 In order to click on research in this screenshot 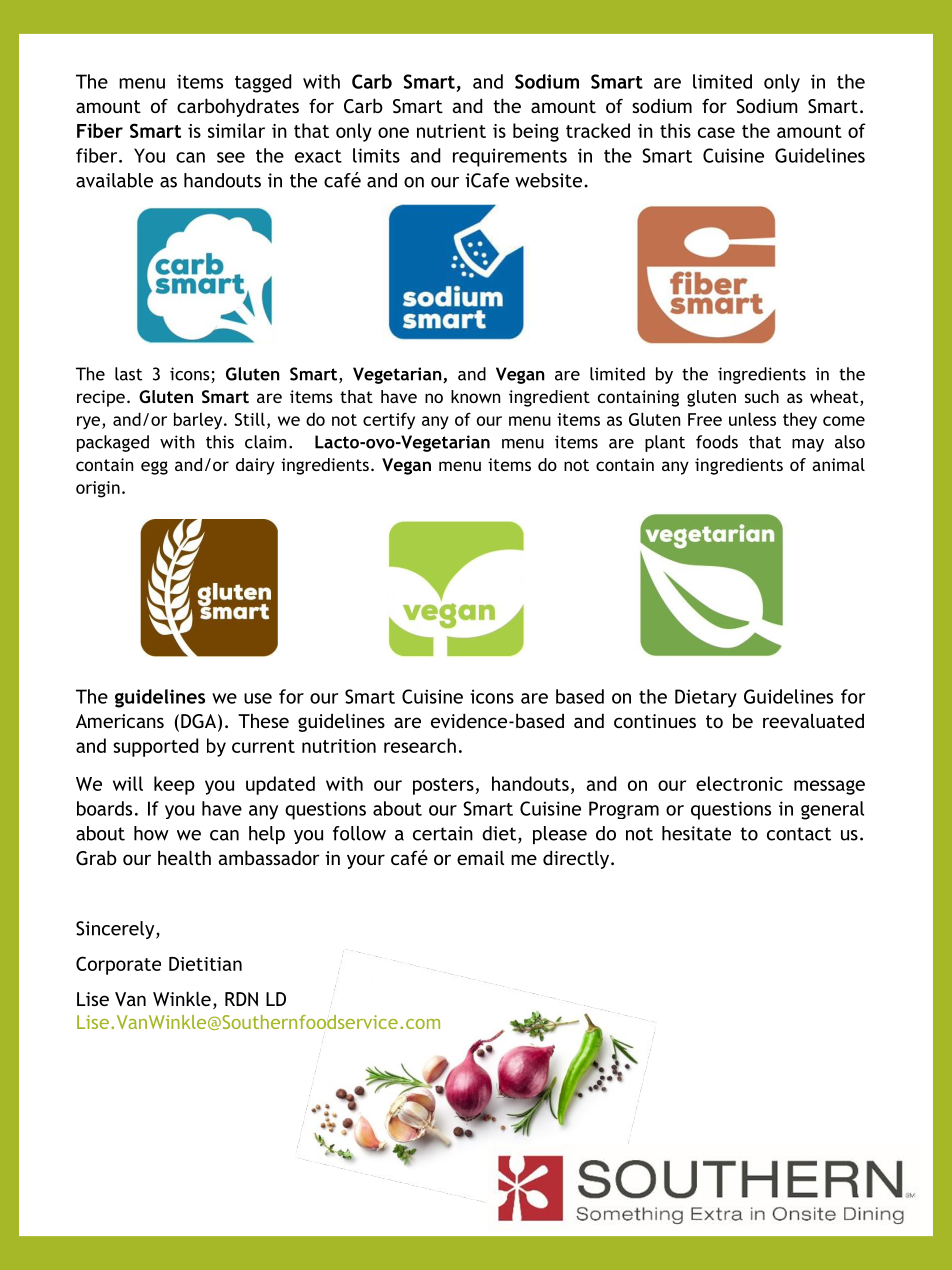, I will do `click(420, 745)`.
